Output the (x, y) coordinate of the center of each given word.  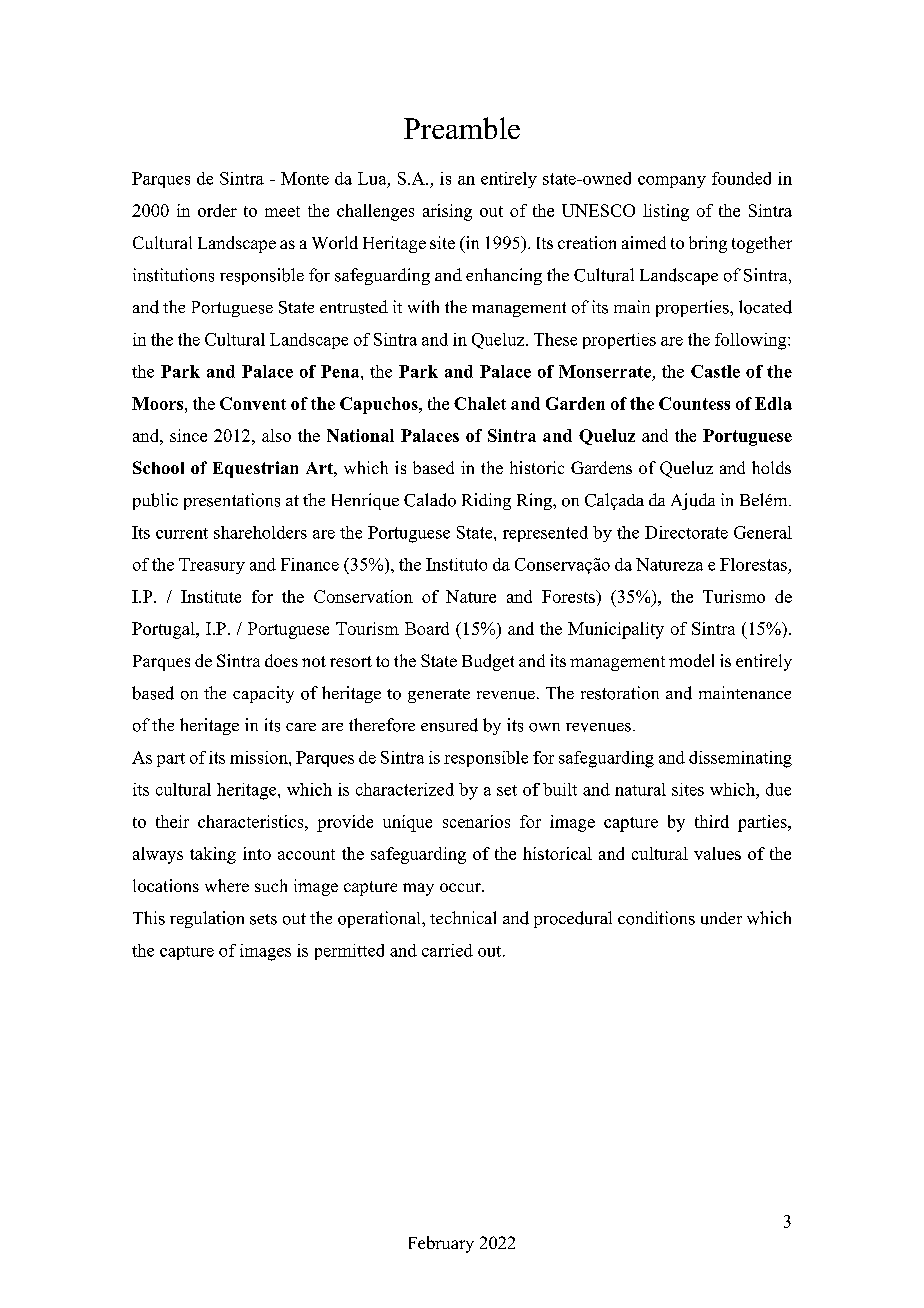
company (672, 182)
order (217, 210)
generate (439, 696)
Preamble (462, 128)
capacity (263, 694)
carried (447, 950)
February (441, 1244)
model (691, 660)
